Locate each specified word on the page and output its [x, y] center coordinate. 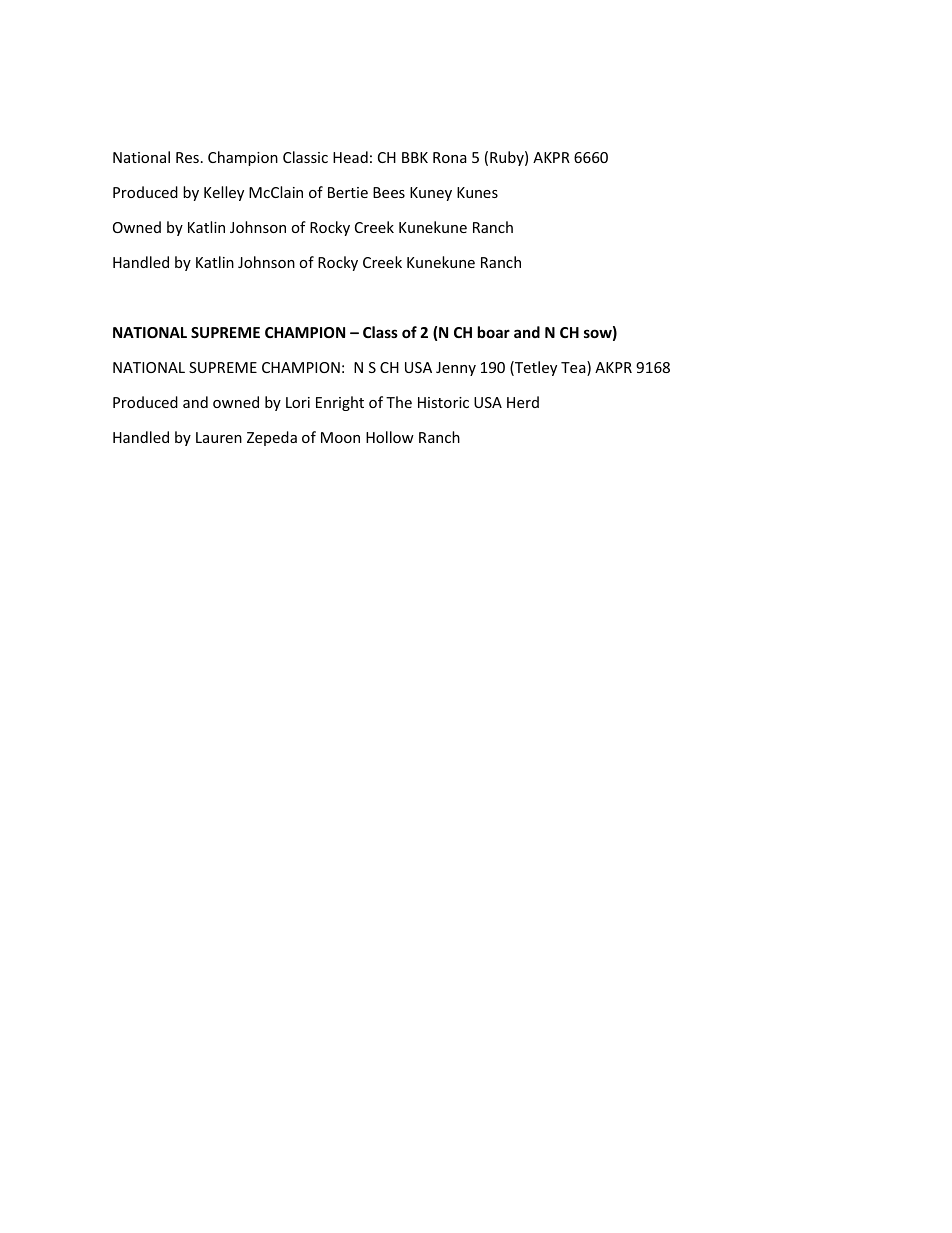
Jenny [456, 369]
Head [350, 157]
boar [494, 332]
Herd [523, 402]
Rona [450, 157]
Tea [574, 368]
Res [187, 157]
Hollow [390, 437]
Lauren [219, 437]
